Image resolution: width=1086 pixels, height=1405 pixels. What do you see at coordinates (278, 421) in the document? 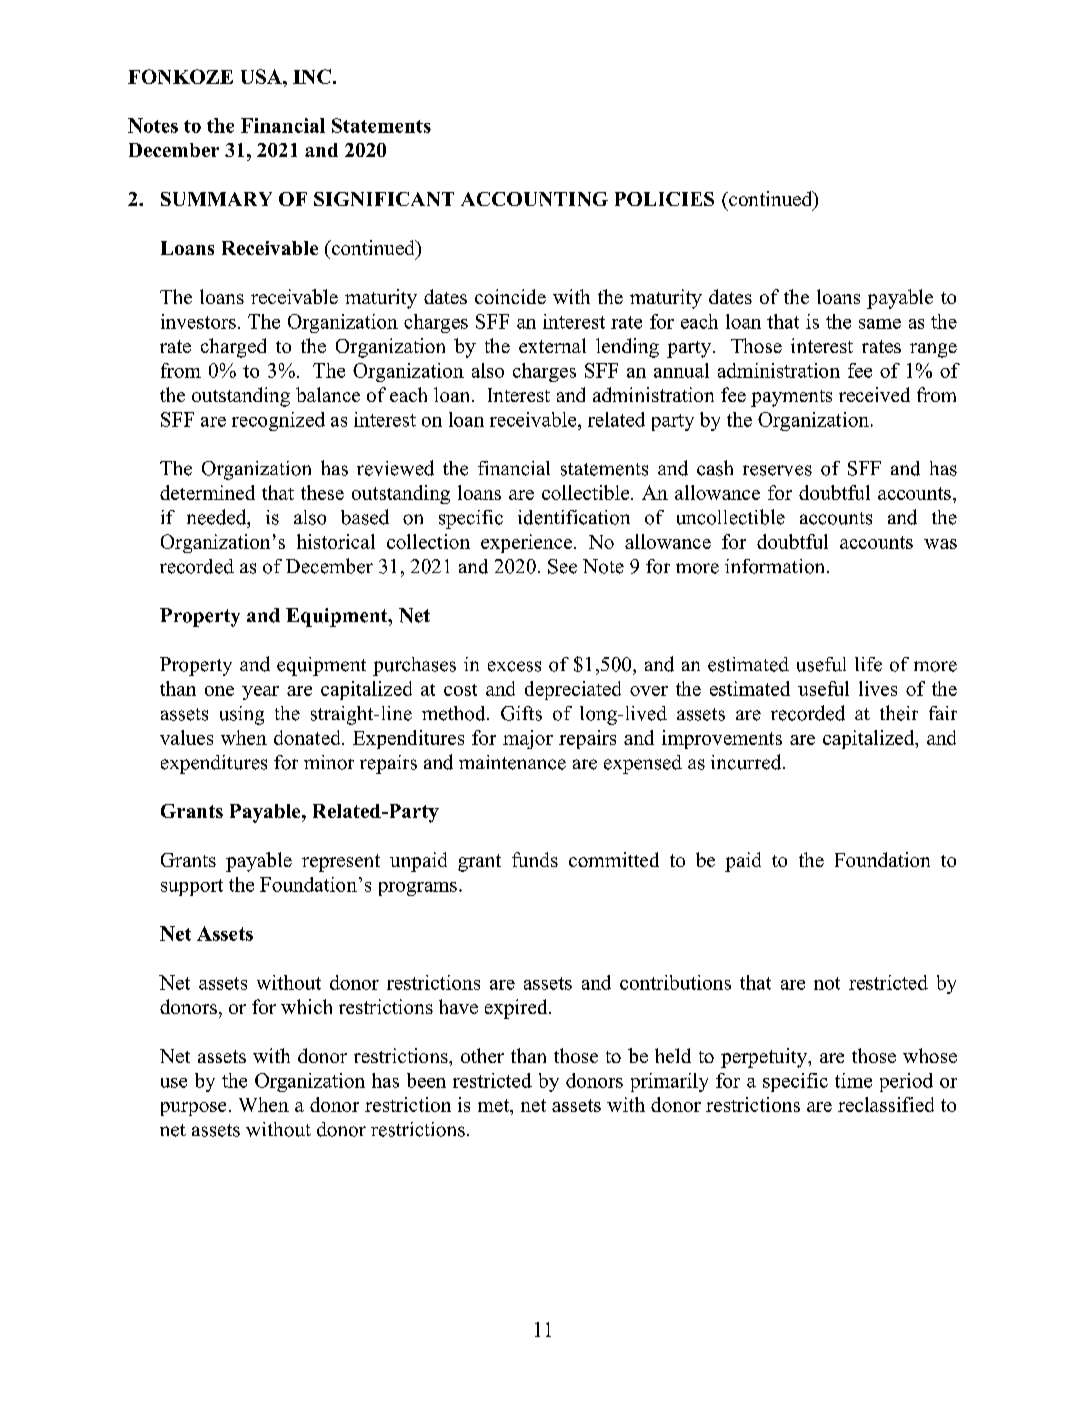
I see `recognized` at bounding box center [278, 421].
